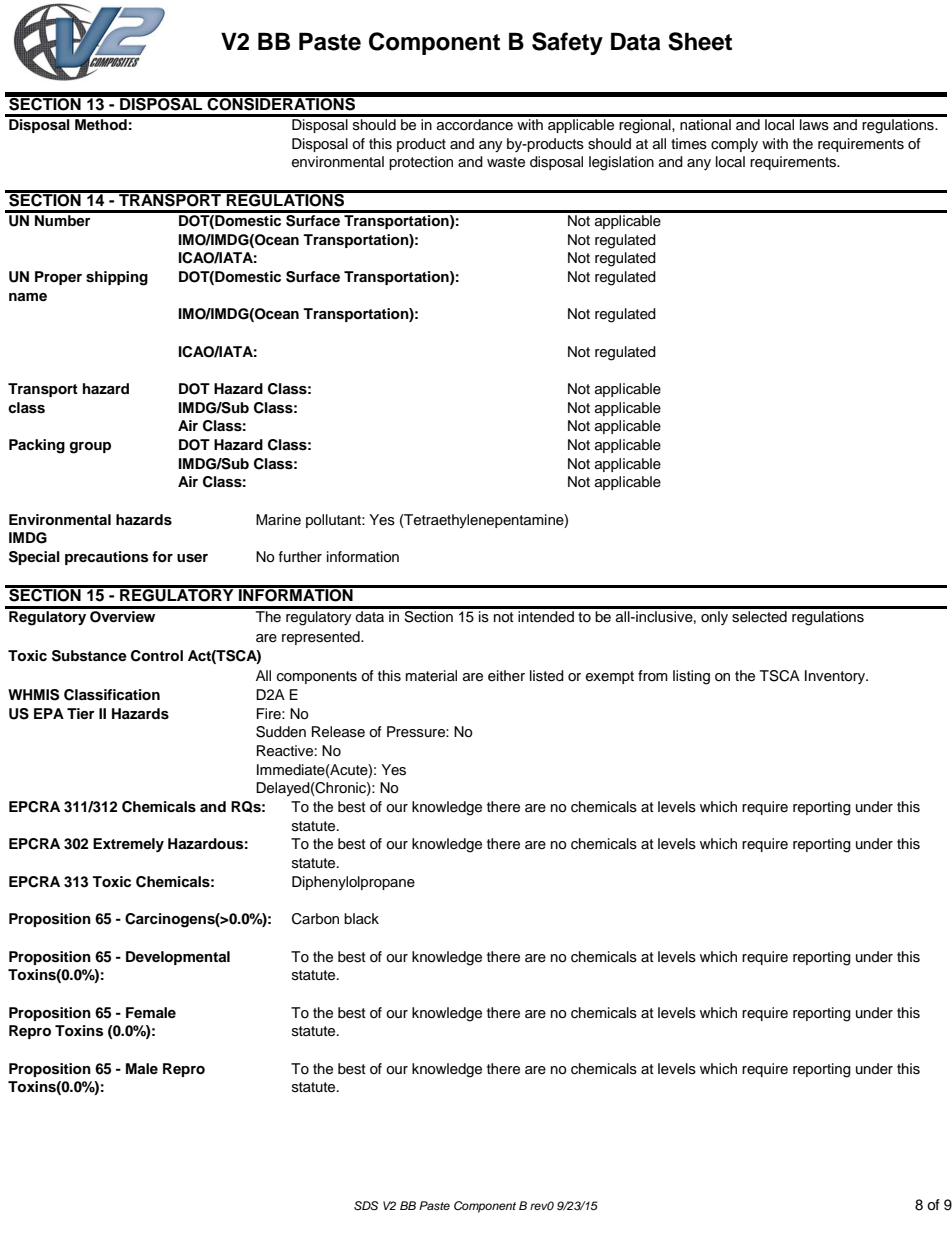 The width and height of the document is (952, 1233). What do you see at coordinates (58, 278) in the document?
I see `Proper` at bounding box center [58, 278].
